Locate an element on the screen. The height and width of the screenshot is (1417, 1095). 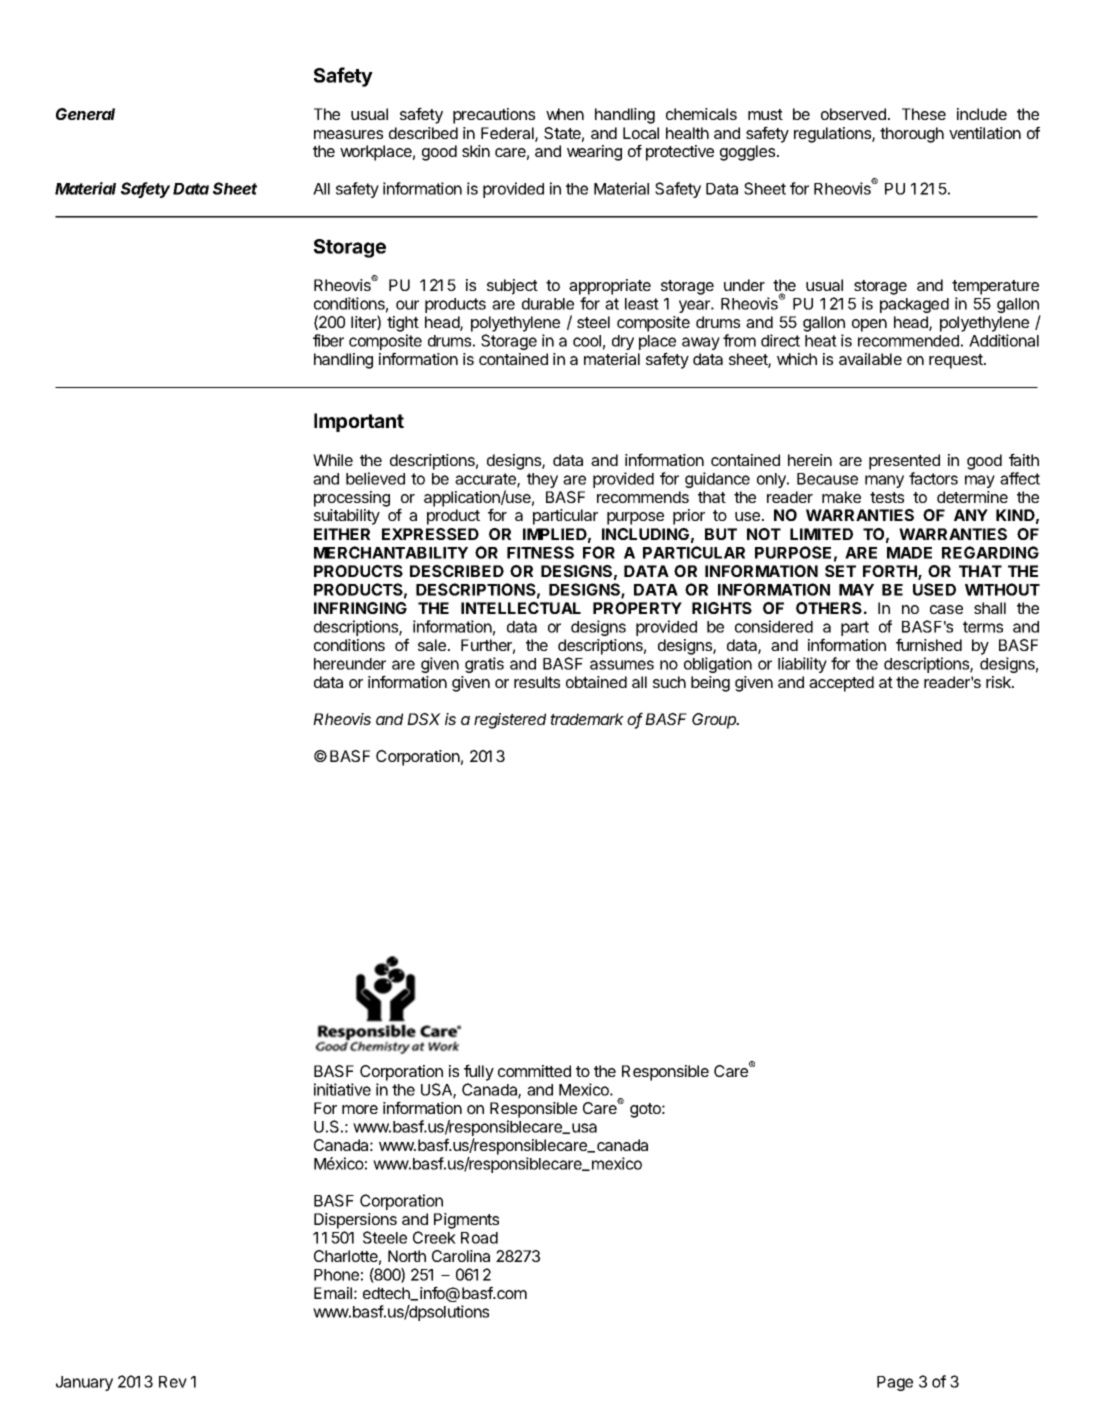
thorough is located at coordinates (912, 135).
